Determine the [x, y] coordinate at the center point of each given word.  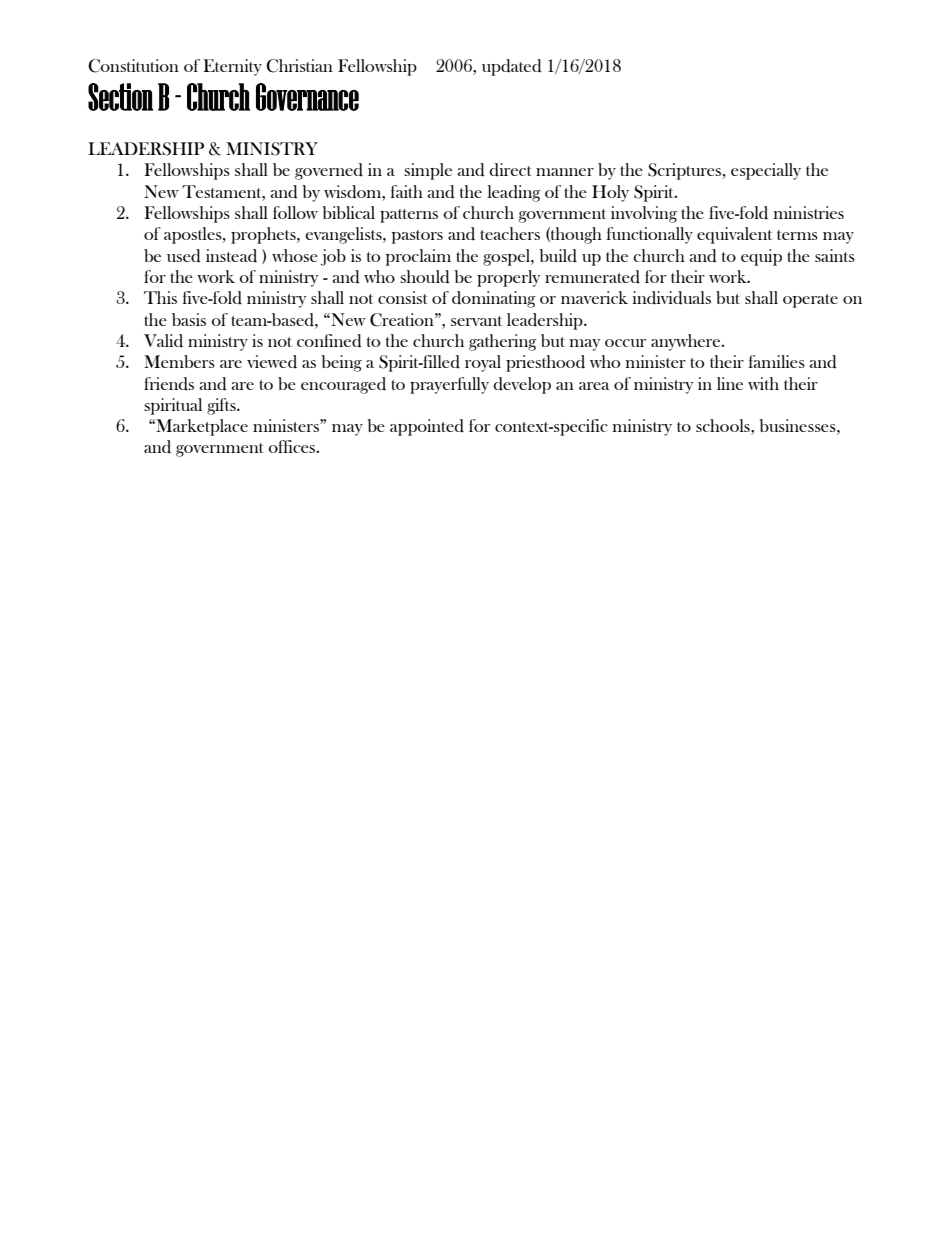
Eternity [232, 67]
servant [476, 321]
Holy [610, 193]
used [184, 256]
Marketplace [201, 427]
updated [512, 67]
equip [761, 257]
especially [766, 171]
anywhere [687, 342]
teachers [510, 233]
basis [189, 319]
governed [329, 171]
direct [510, 170]
